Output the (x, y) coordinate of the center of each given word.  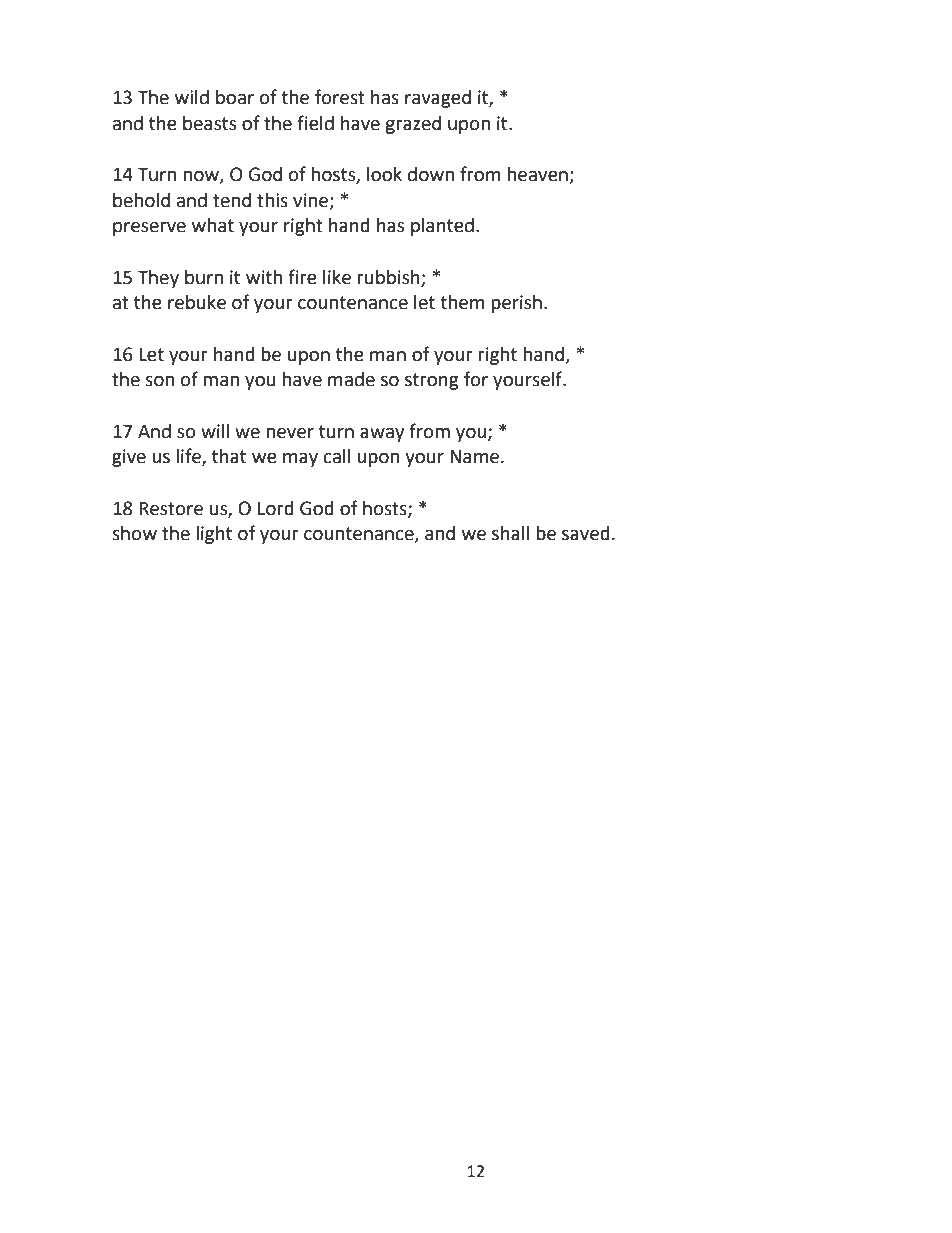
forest (340, 97)
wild (192, 97)
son (159, 381)
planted (442, 227)
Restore (171, 509)
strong (432, 381)
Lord (276, 508)
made (351, 379)
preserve (149, 229)
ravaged (438, 99)
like (337, 277)
